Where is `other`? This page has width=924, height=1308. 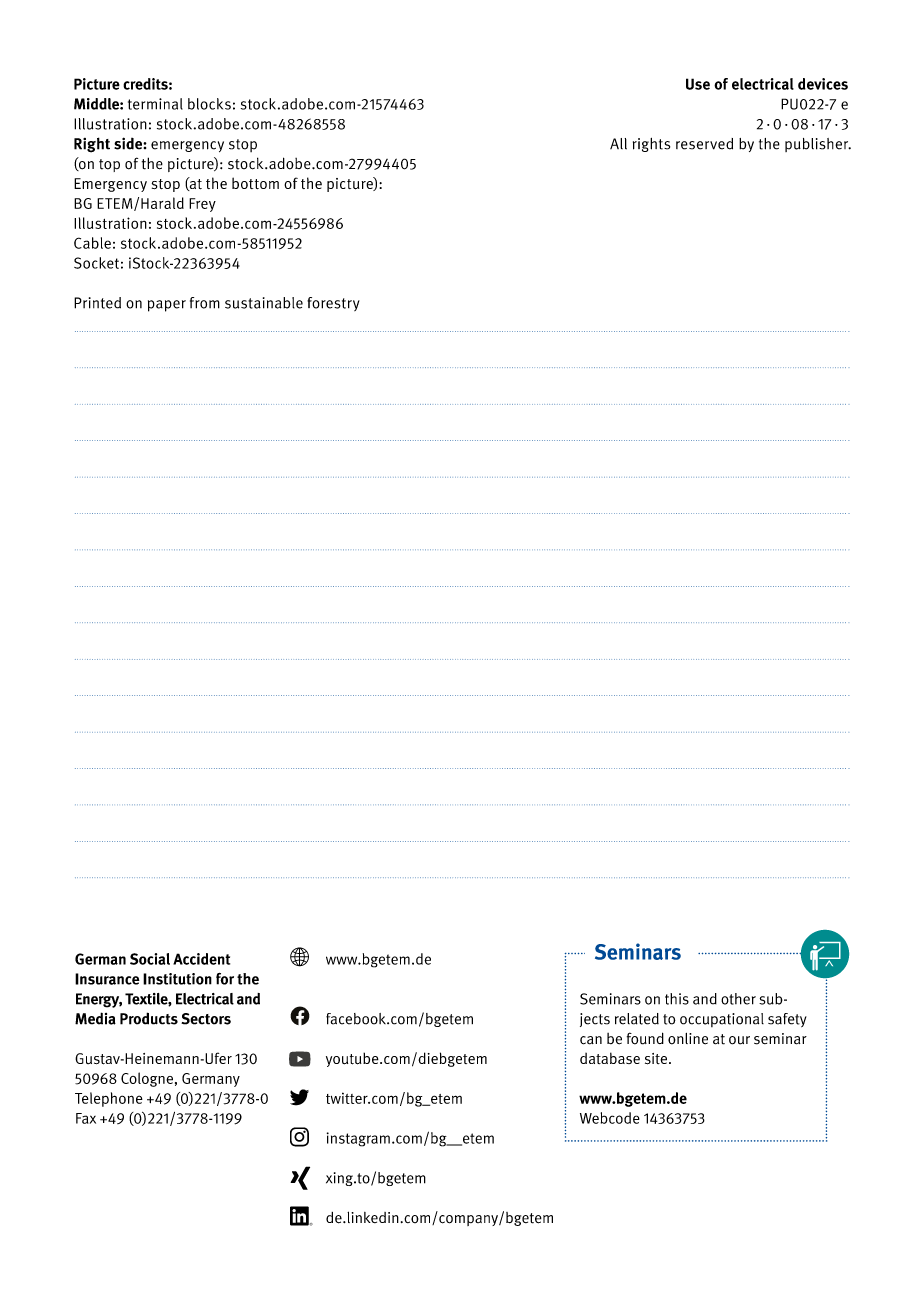 other is located at coordinates (738, 999).
